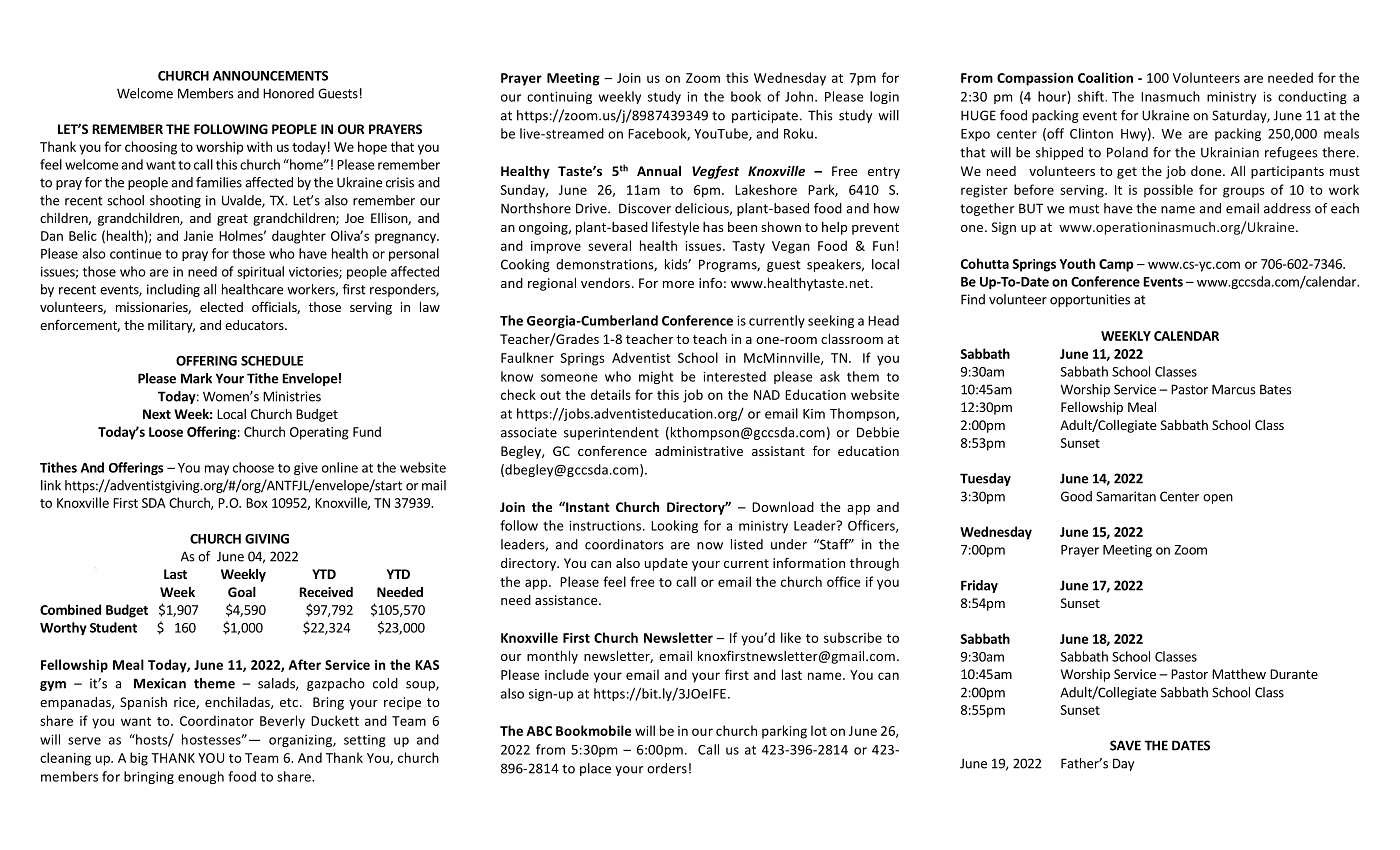  I want to click on superintendent, so click(611, 433).
